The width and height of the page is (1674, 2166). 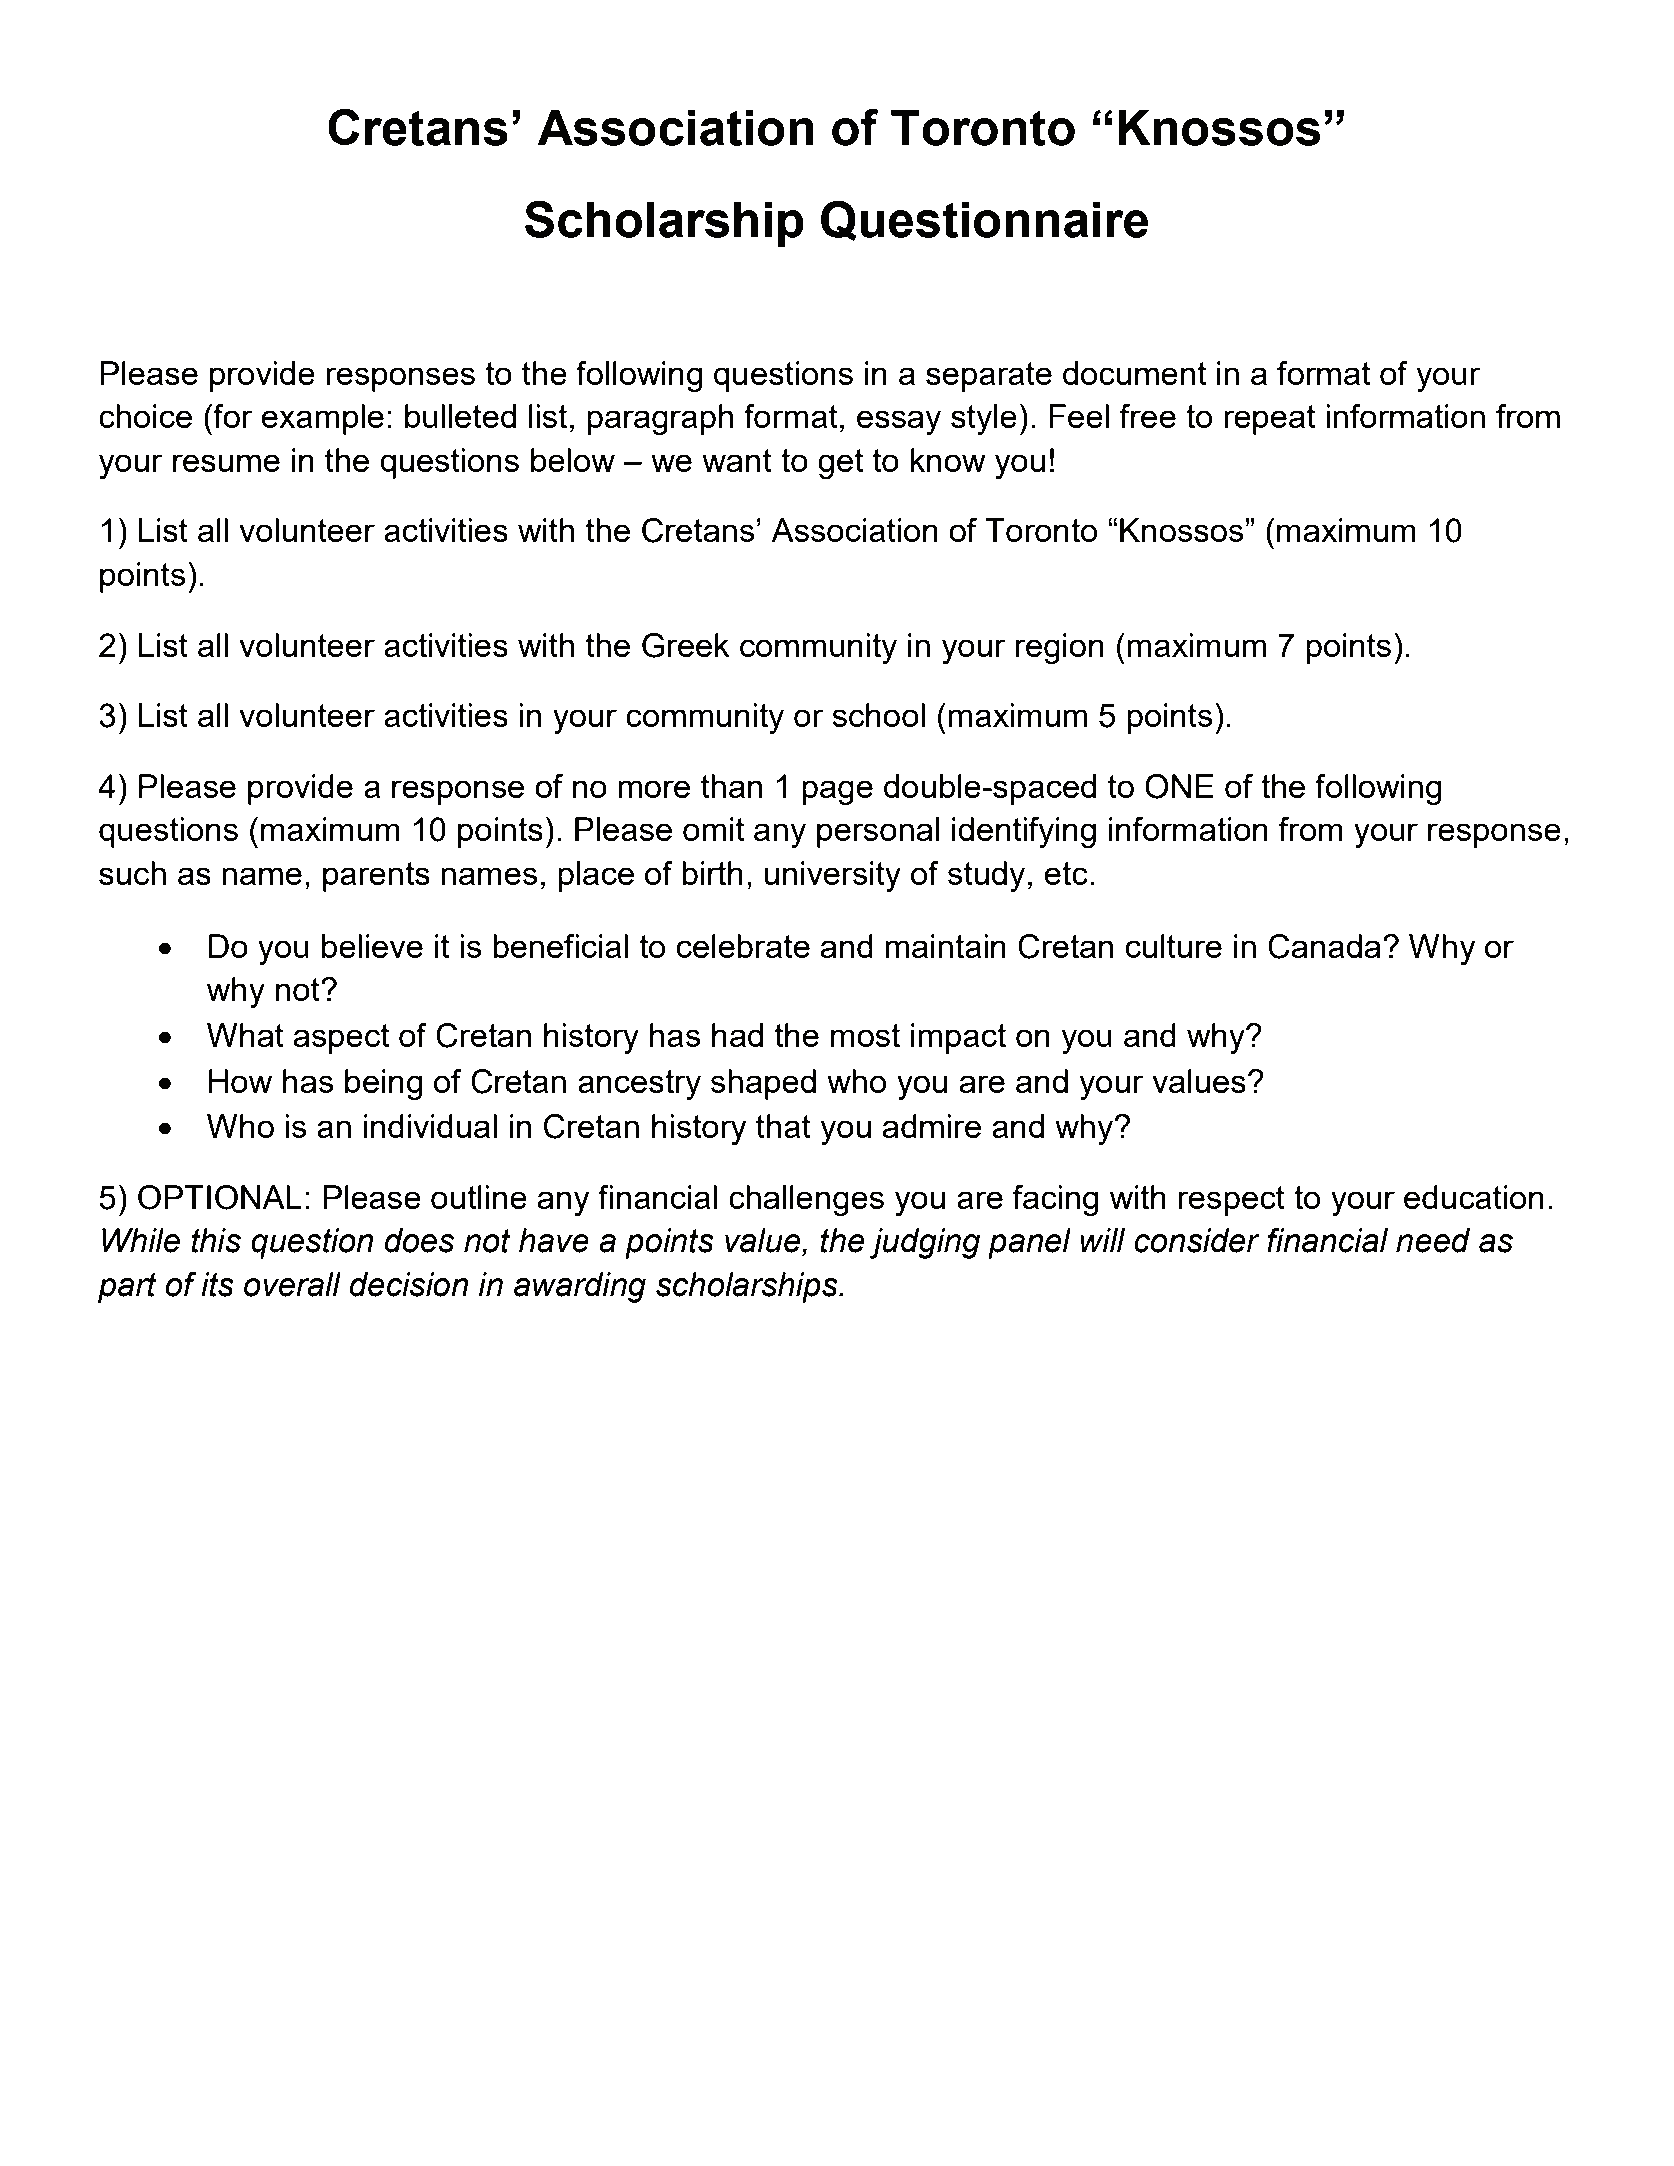 What do you see at coordinates (1270, 420) in the page?
I see `repeat` at bounding box center [1270, 420].
